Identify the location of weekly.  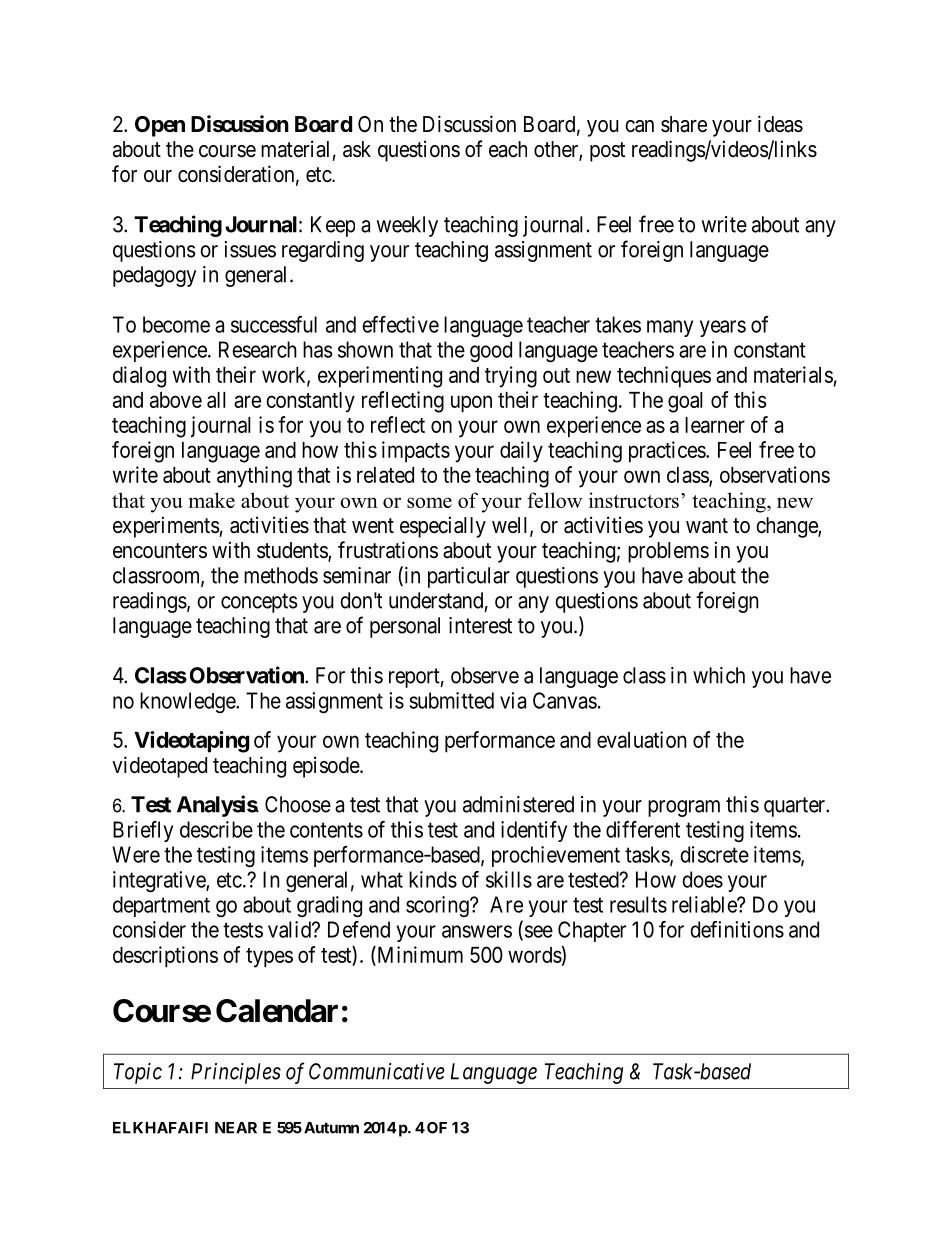
(407, 226).
